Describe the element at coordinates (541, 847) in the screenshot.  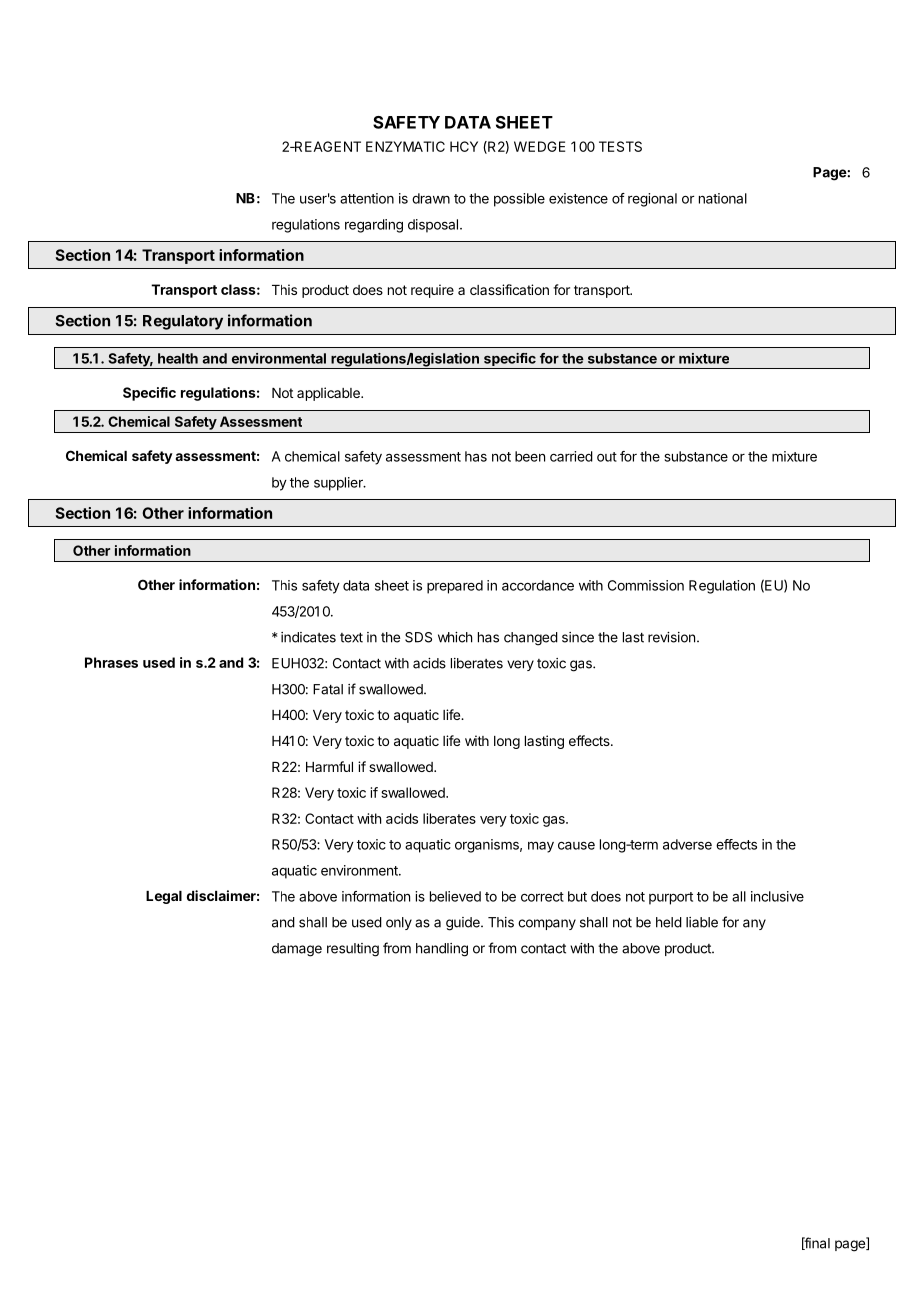
I see `may` at that location.
